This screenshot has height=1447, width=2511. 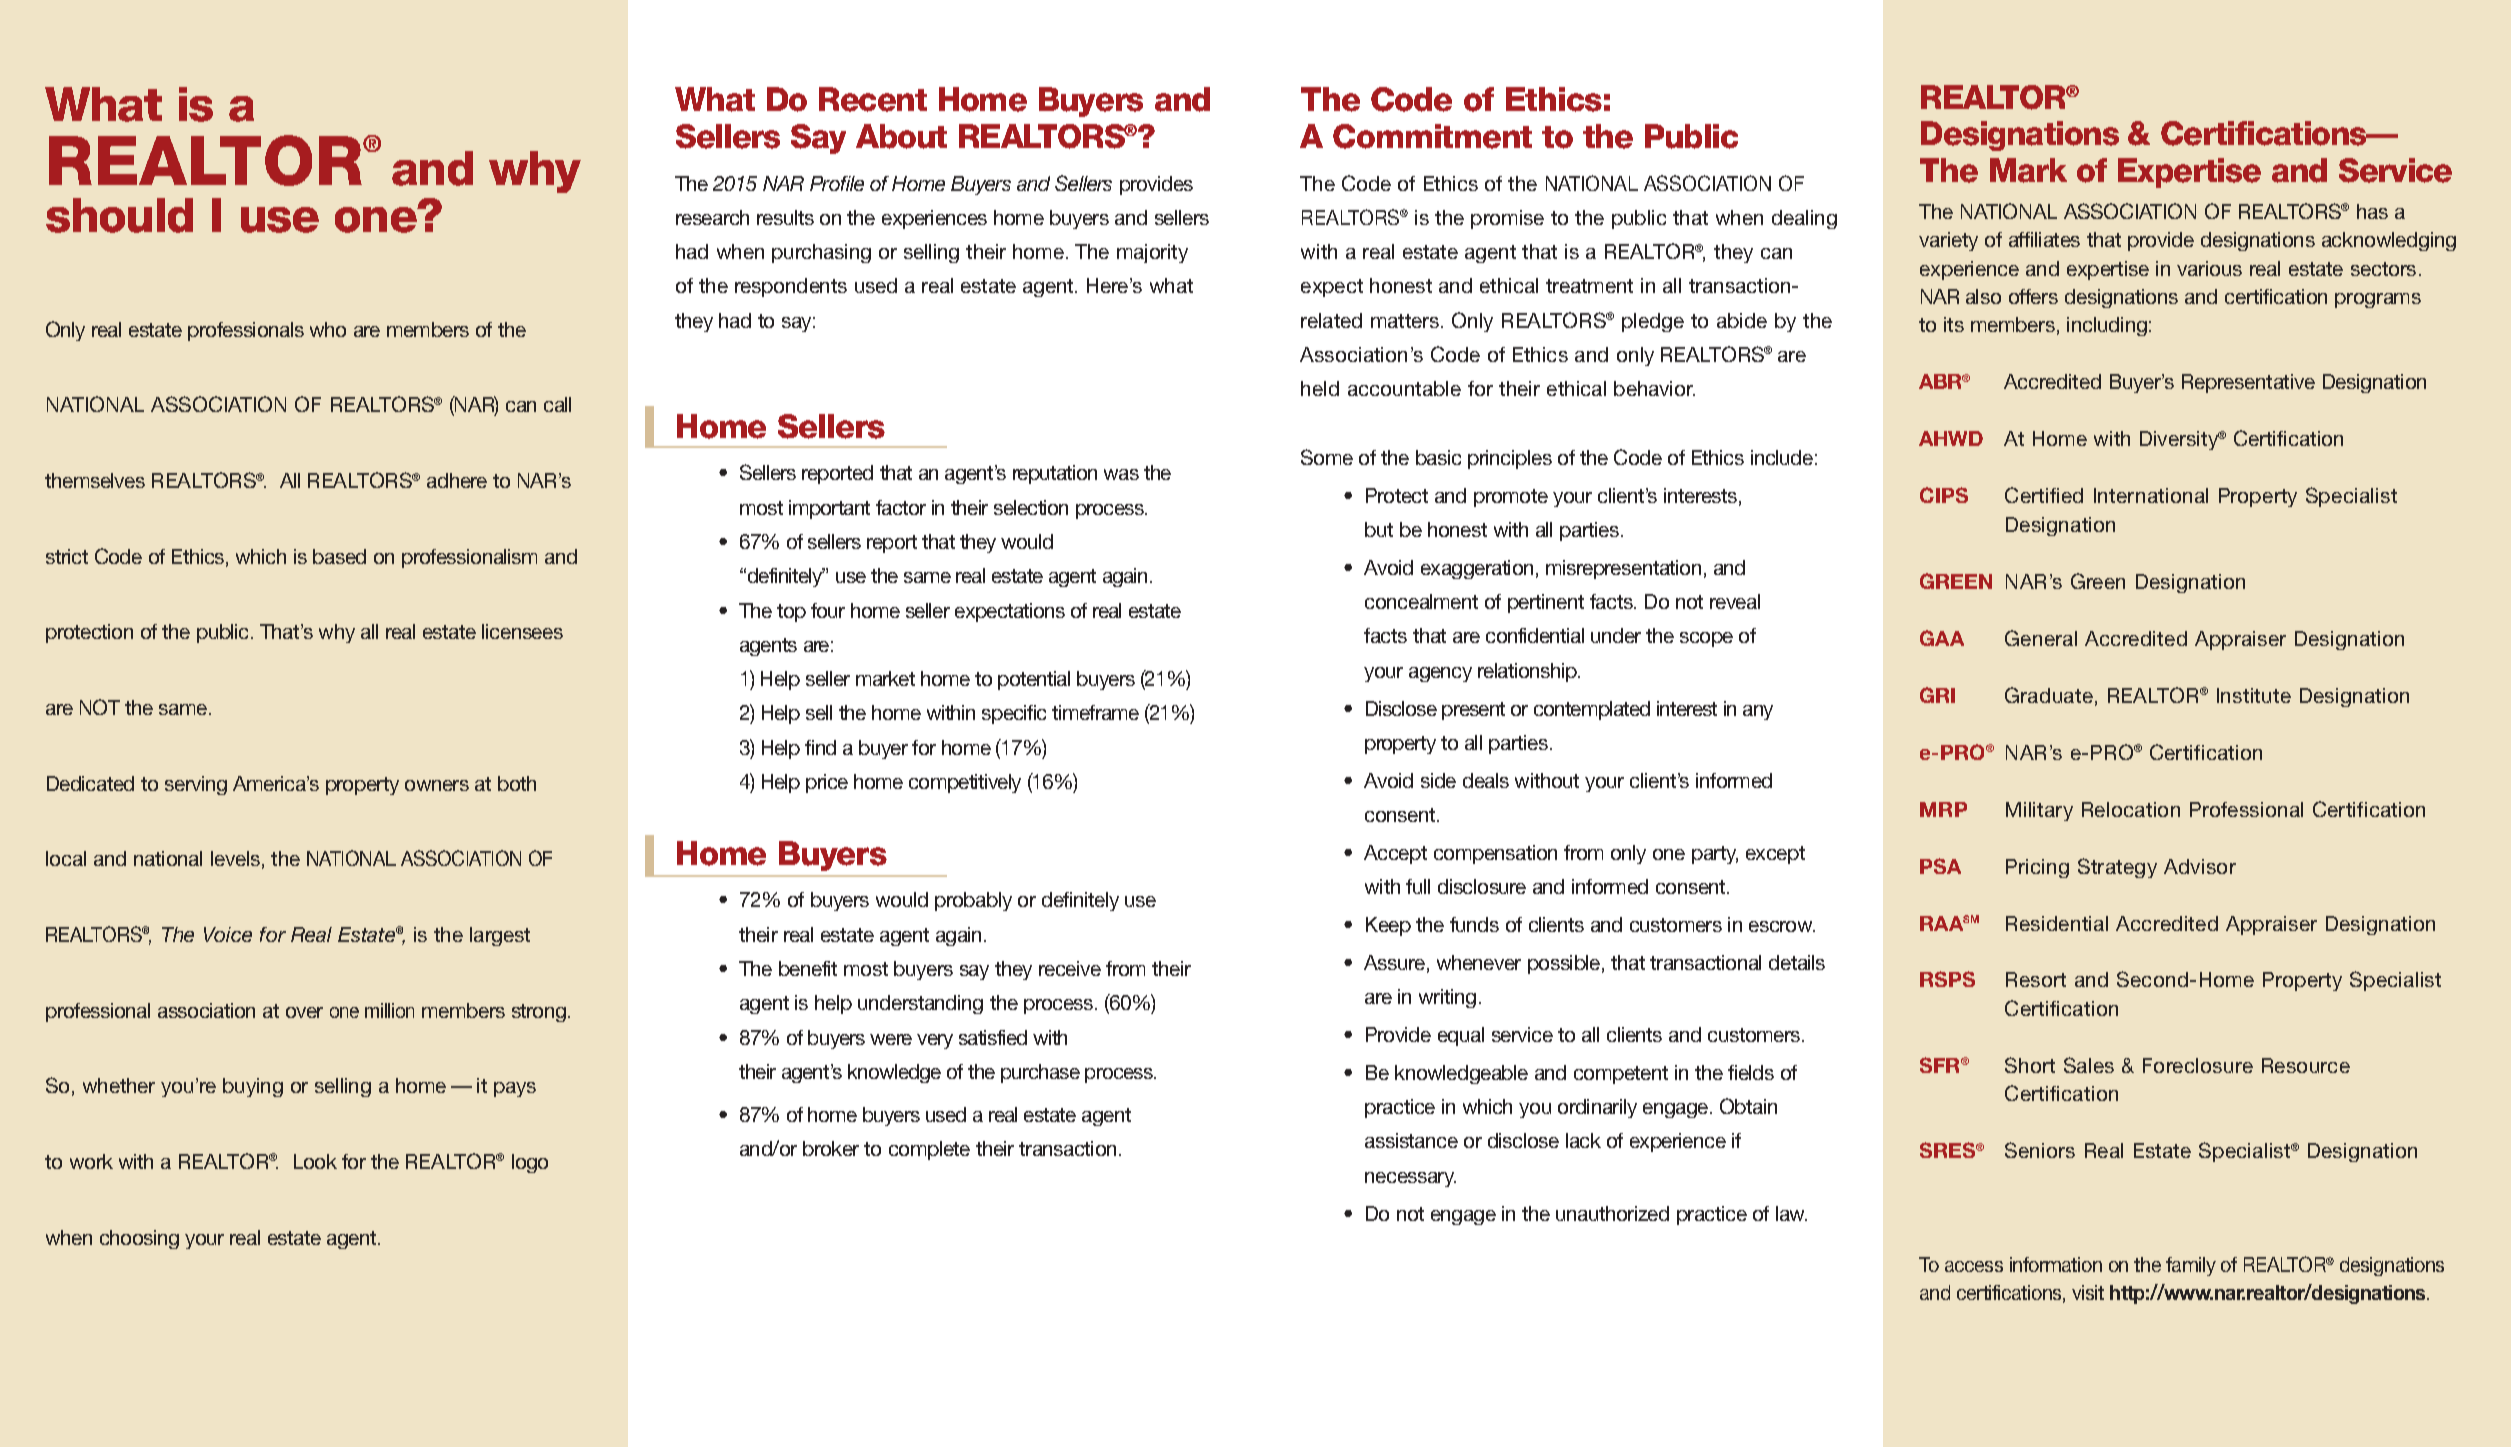 I want to click on choosing, so click(x=139, y=1239).
